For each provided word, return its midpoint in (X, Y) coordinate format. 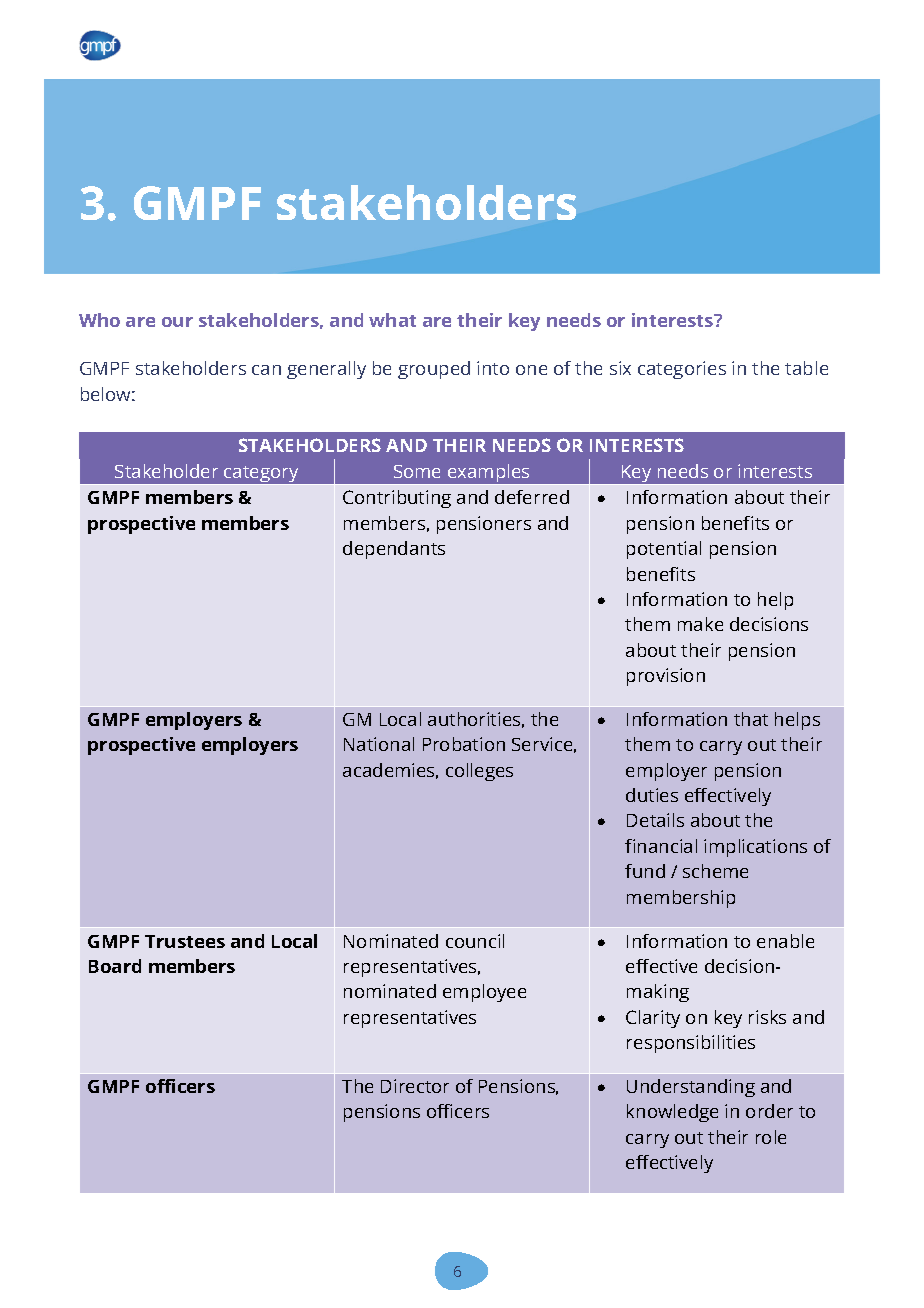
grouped (434, 370)
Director (415, 1086)
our (177, 322)
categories (682, 370)
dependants (394, 550)
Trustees (185, 941)
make (700, 624)
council (475, 941)
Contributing (397, 499)
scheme (715, 871)
